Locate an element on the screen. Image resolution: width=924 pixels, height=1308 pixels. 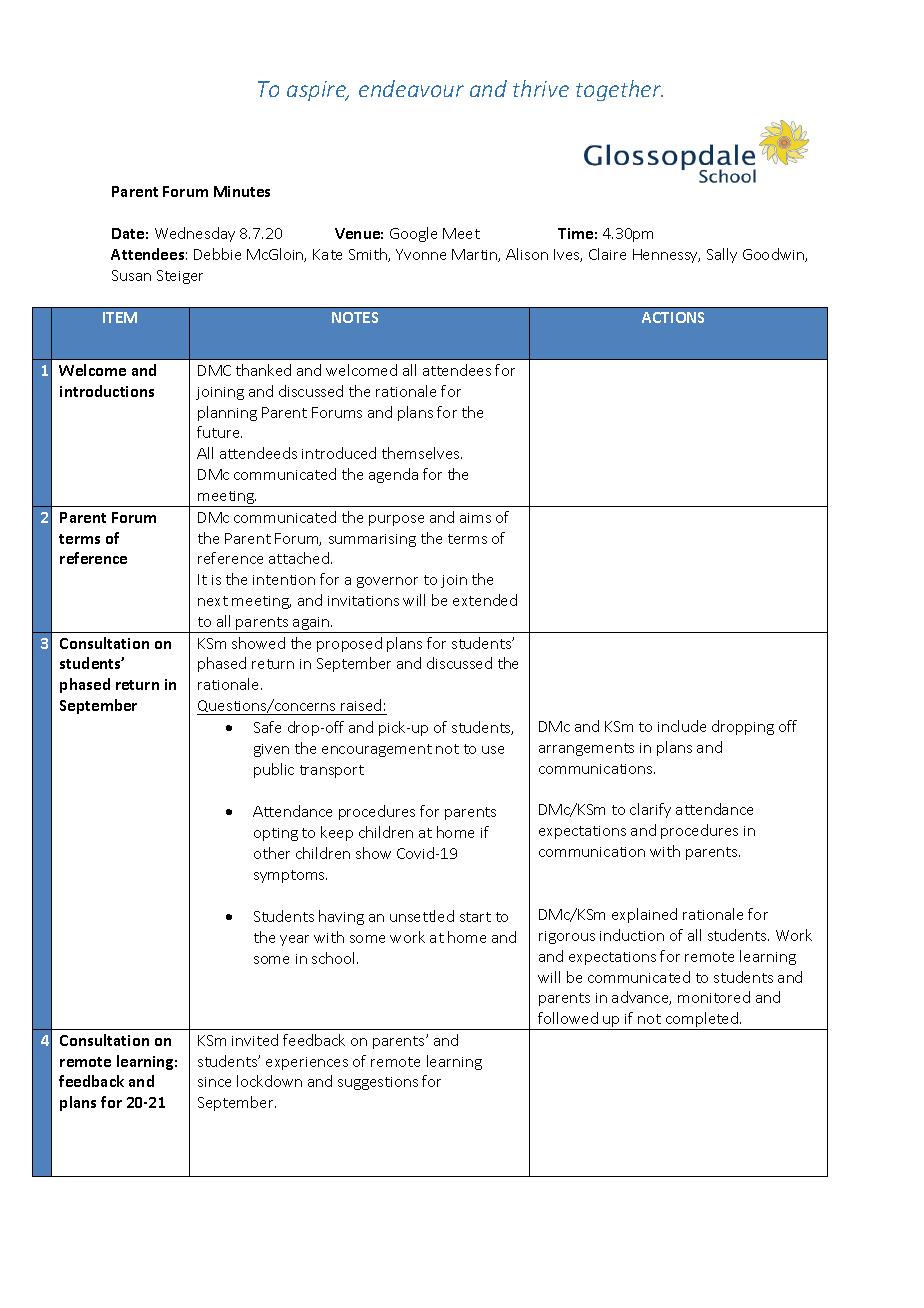
endeavour is located at coordinates (411, 88).
